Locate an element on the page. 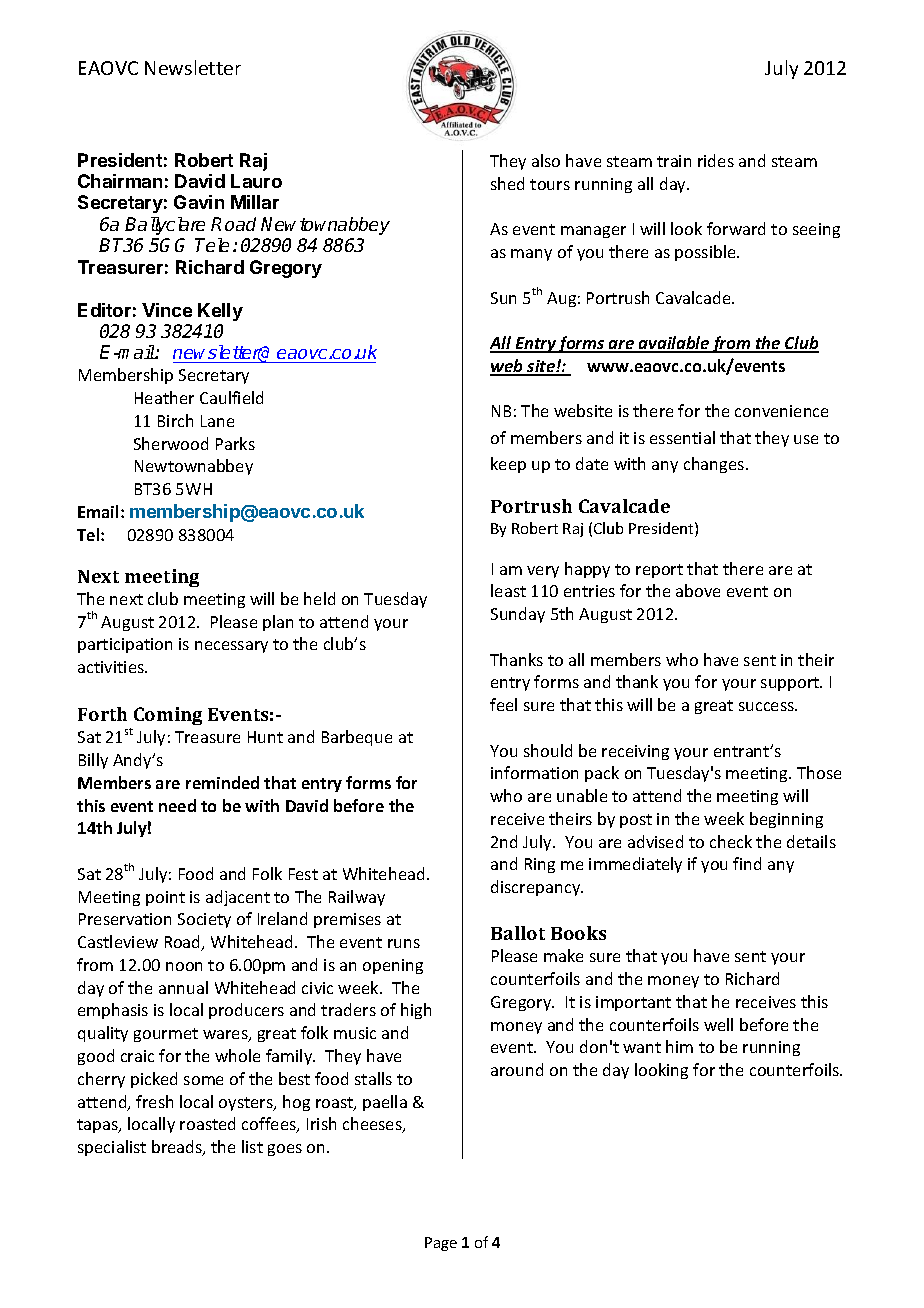 This page has height=1308, width=924. Page is located at coordinates (441, 1244).
